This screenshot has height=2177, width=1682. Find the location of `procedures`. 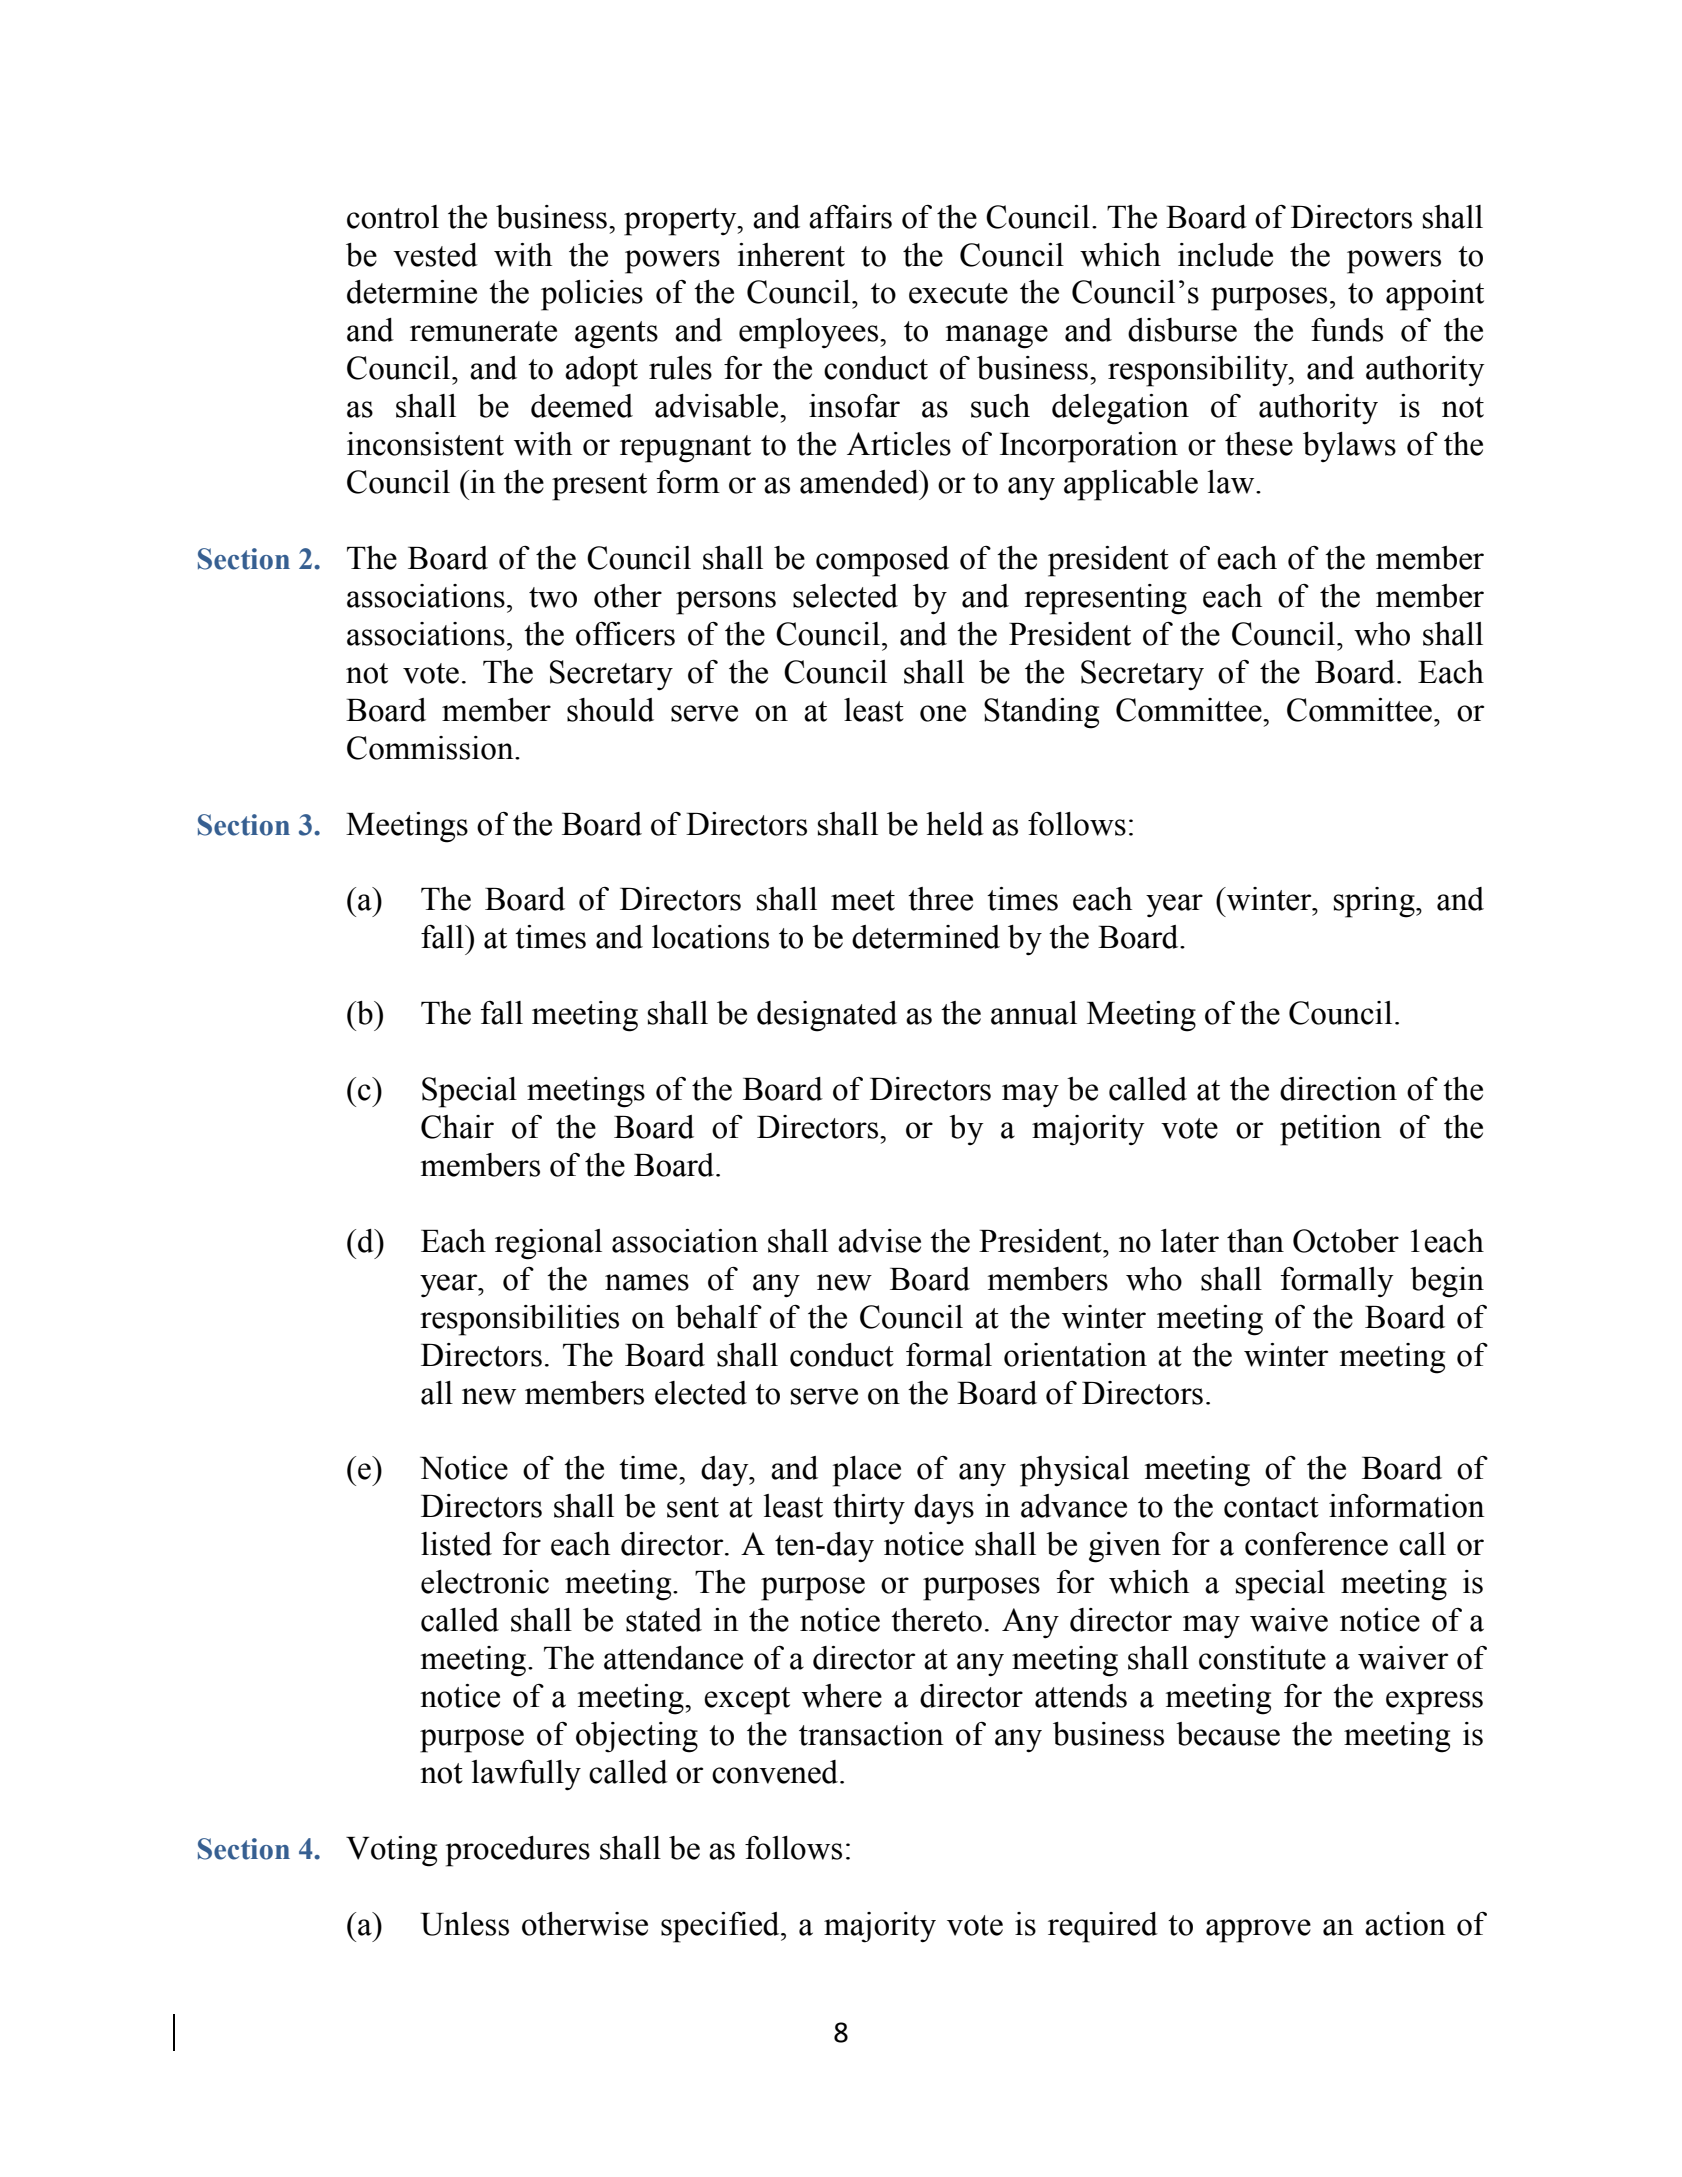

procedures is located at coordinates (518, 1851).
